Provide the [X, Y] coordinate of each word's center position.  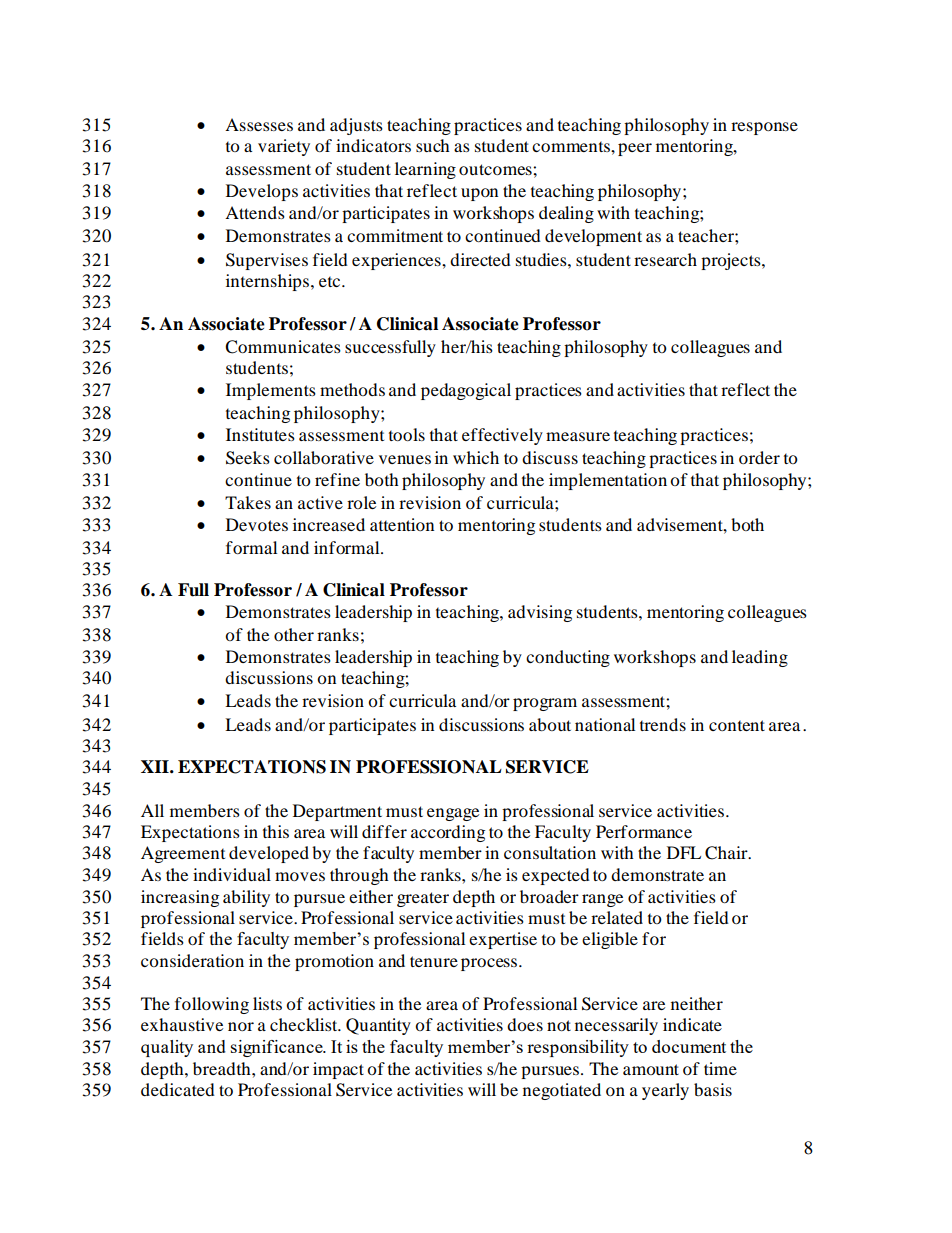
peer [635, 149]
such [433, 145]
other [294, 634]
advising [540, 613]
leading [760, 658]
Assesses [259, 124]
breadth [223, 1068]
